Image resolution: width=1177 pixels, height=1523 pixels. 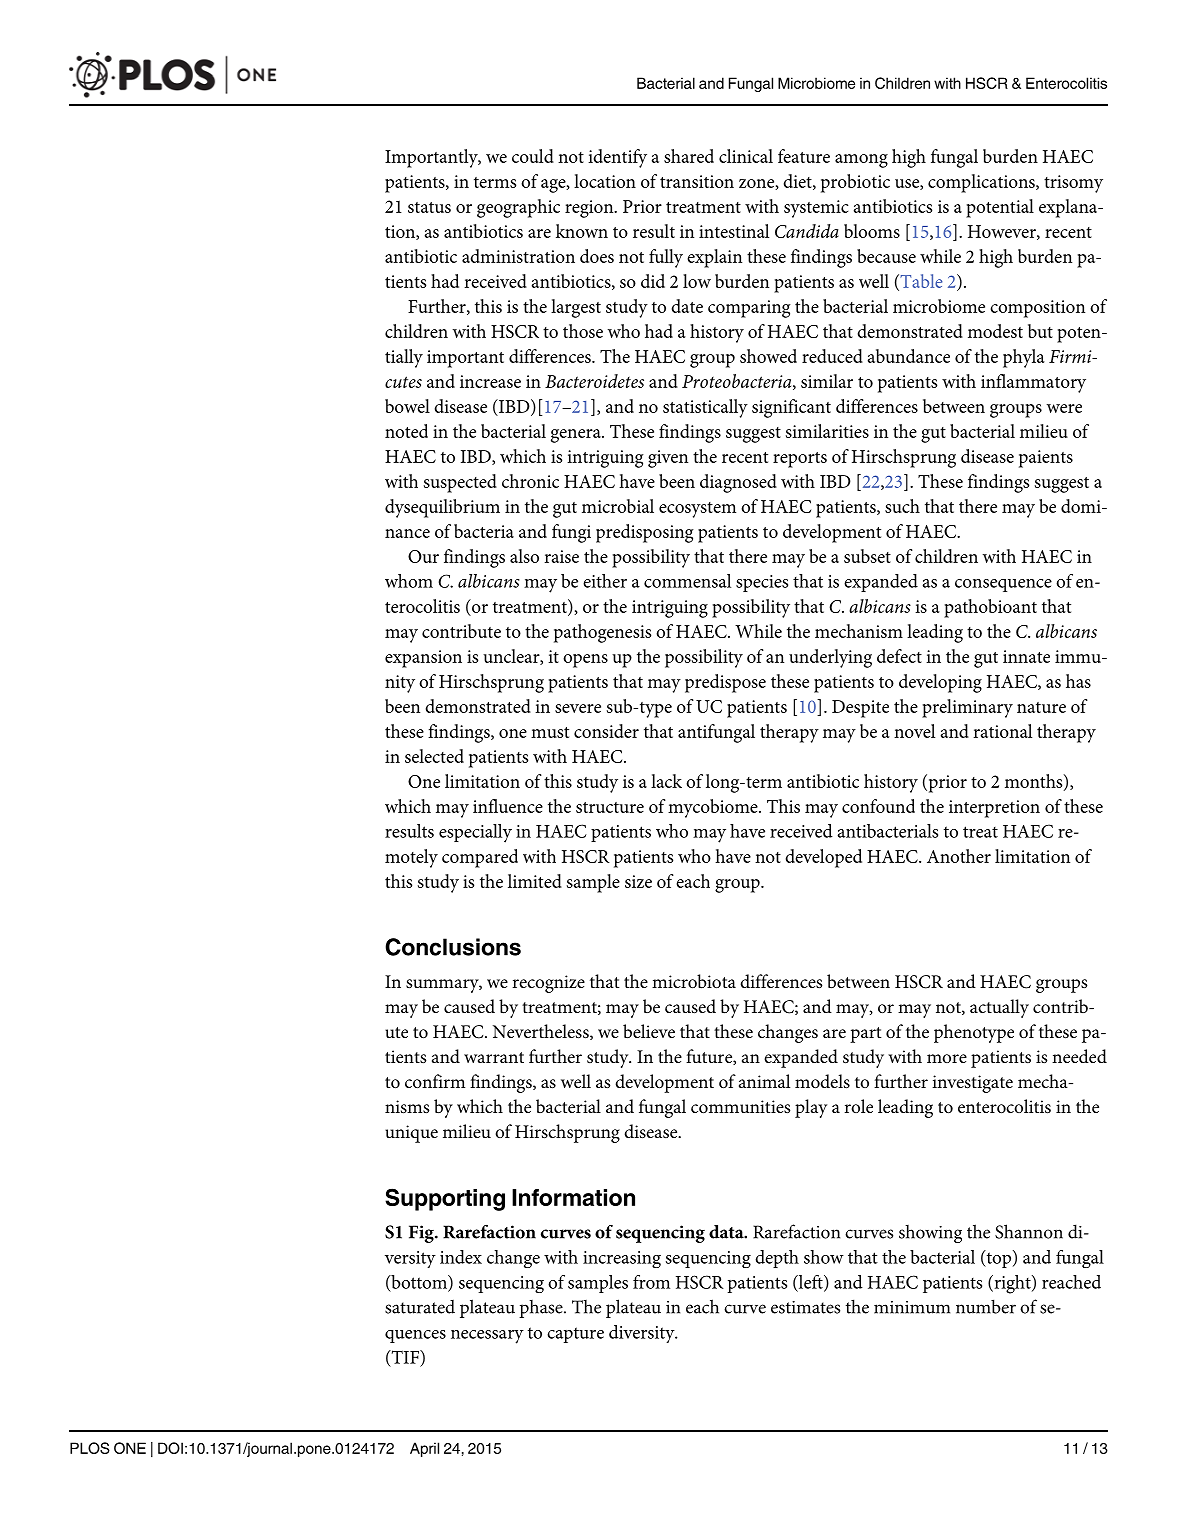 What do you see at coordinates (429, 207) in the screenshot?
I see `status` at bounding box center [429, 207].
